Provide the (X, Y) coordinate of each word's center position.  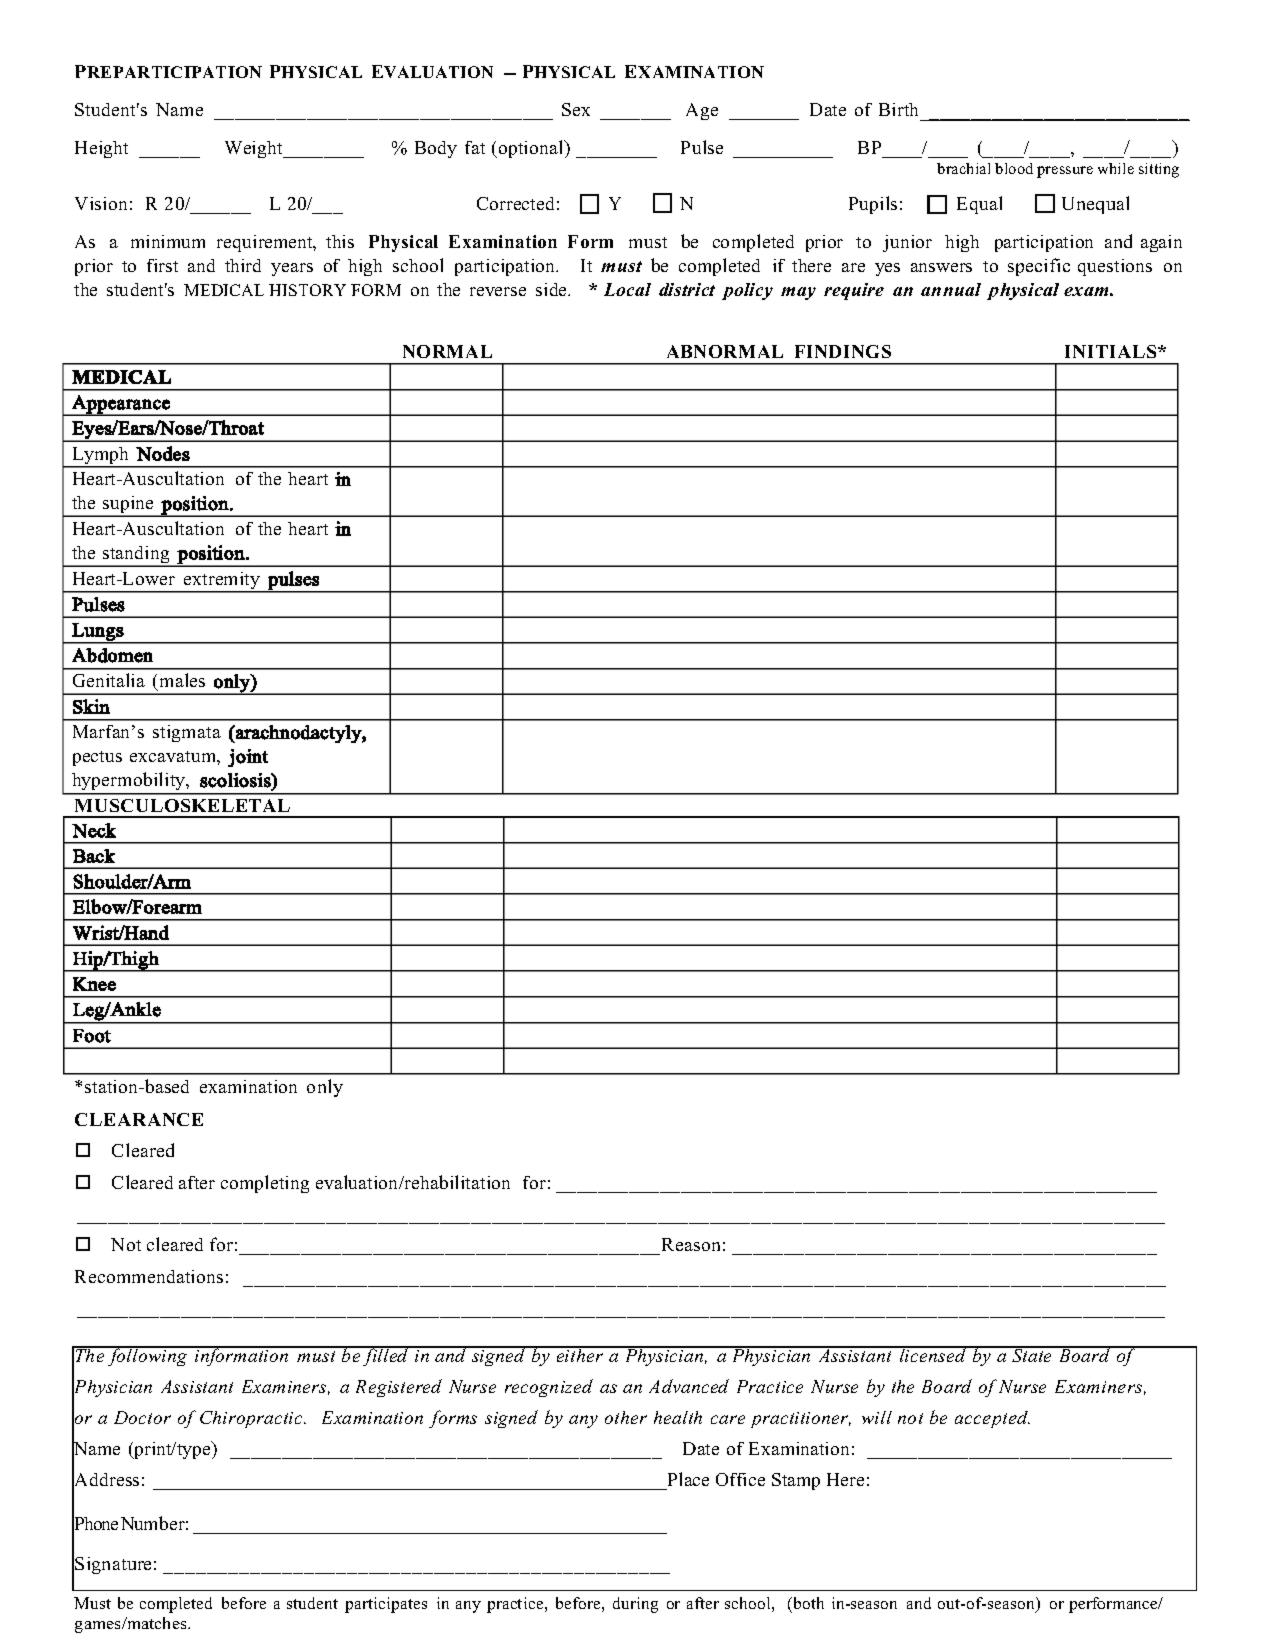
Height (101, 149)
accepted (992, 1419)
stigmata (187, 733)
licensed (933, 1354)
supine (129, 506)
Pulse (702, 147)
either (579, 1354)
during (635, 1605)
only (325, 1088)
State (1032, 1354)
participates (386, 1605)
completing (265, 1184)
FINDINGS (843, 351)
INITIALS (1112, 351)
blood (1014, 168)
